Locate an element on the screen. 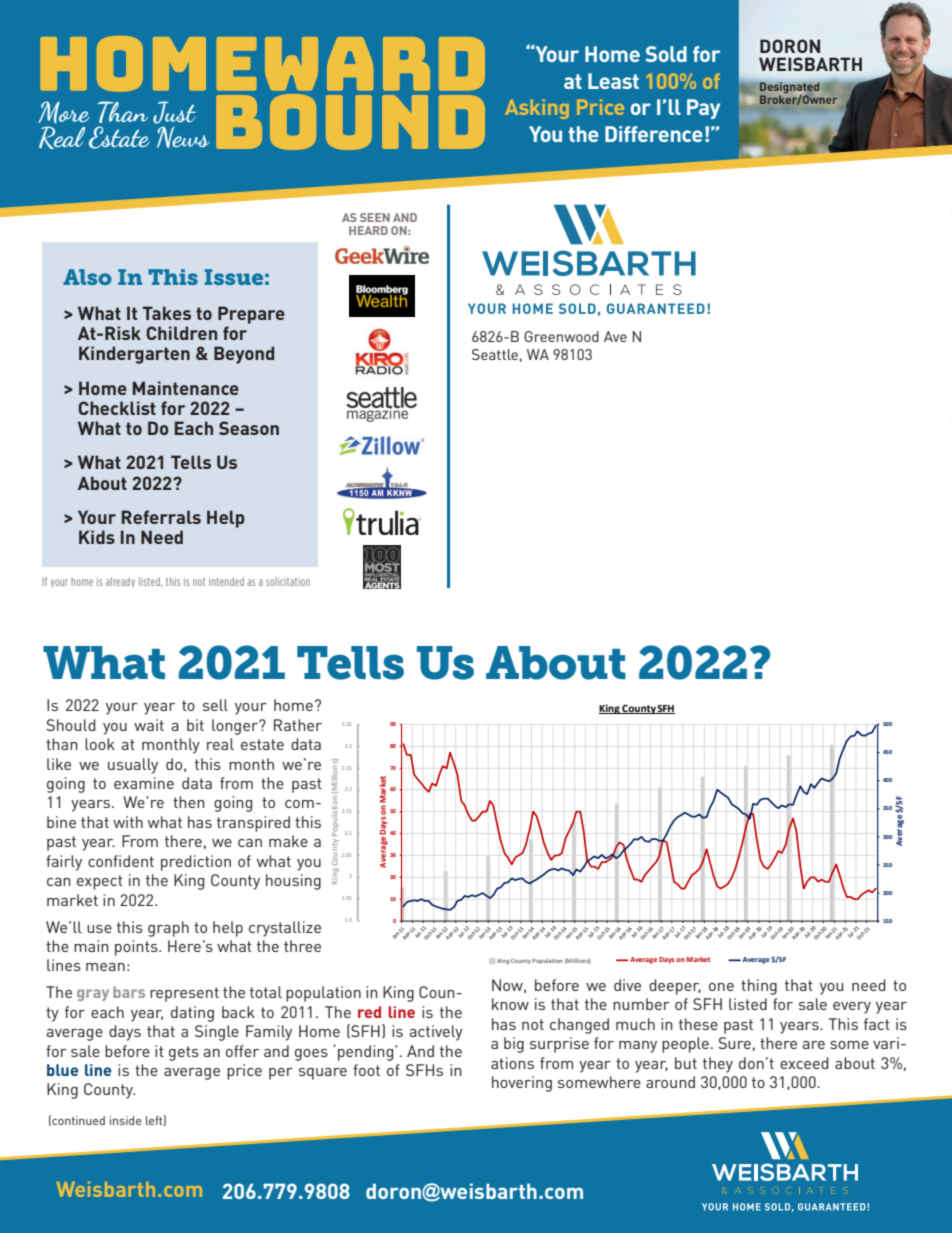 This screenshot has width=952, height=1233. Designated is located at coordinates (789, 89).
